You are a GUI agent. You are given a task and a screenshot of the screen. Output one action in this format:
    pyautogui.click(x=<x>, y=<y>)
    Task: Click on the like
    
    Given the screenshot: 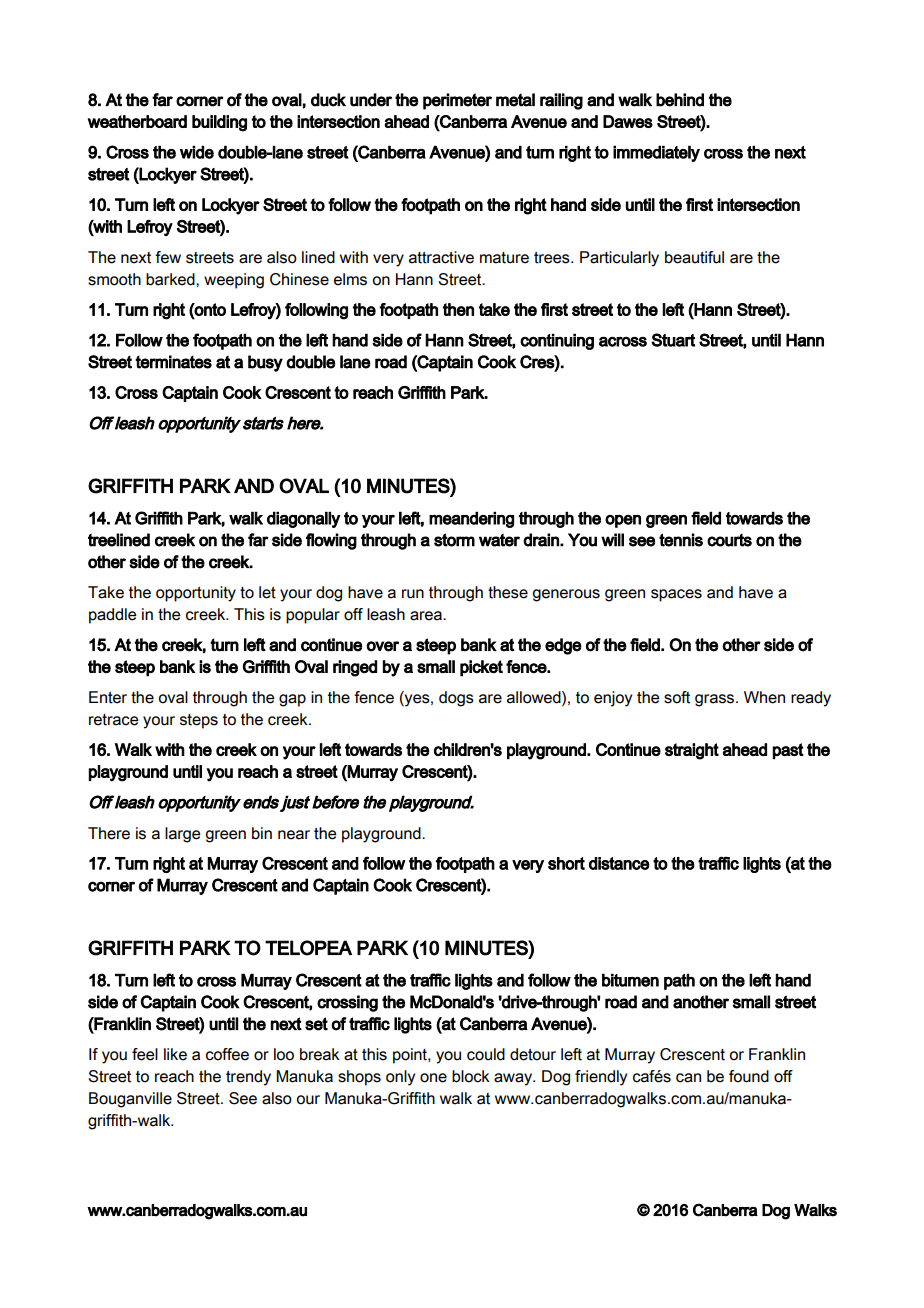 What is the action you would take?
    pyautogui.click(x=175, y=1054)
